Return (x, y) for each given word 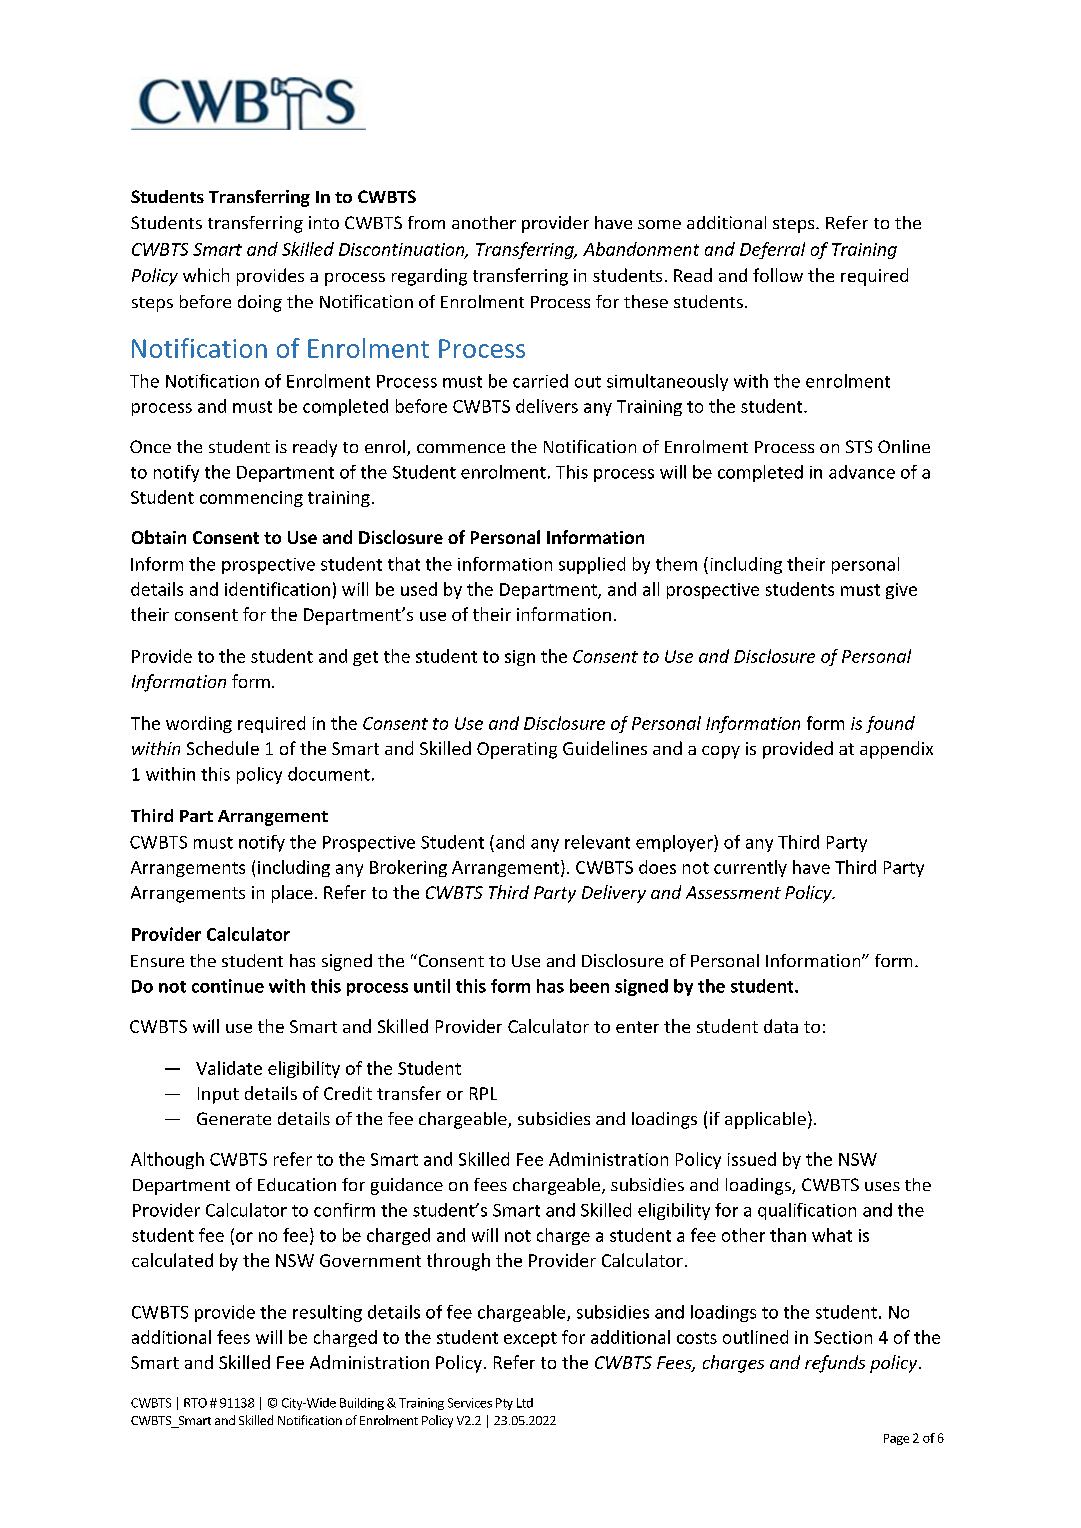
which (206, 275)
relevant (597, 842)
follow (778, 275)
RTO (195, 1403)
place (292, 894)
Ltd (525, 1403)
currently (750, 868)
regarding (429, 277)
